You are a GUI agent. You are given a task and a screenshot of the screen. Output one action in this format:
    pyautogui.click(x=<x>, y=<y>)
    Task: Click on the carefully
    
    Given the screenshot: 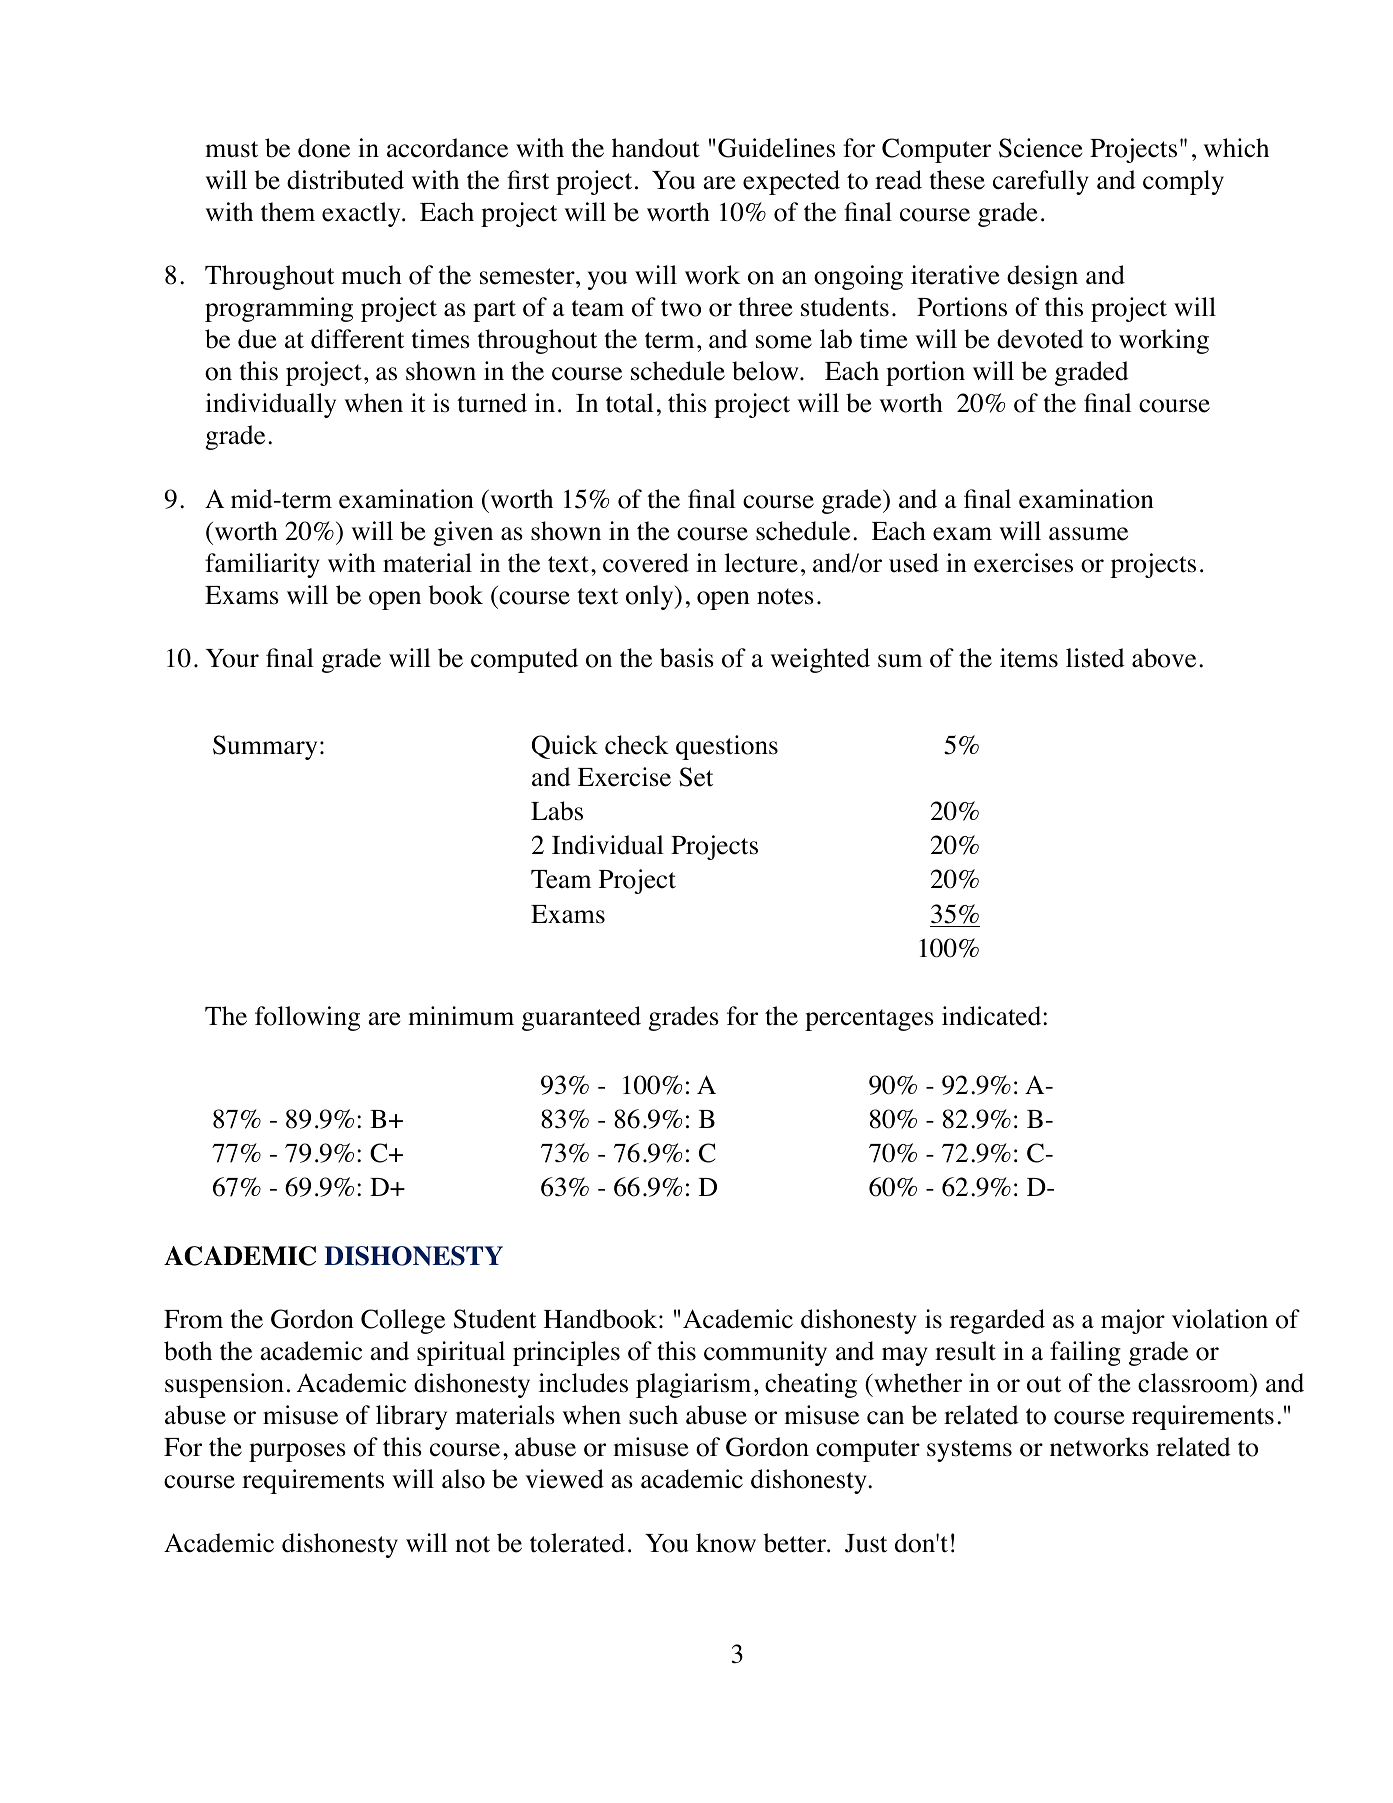 What is the action you would take?
    pyautogui.click(x=1040, y=182)
